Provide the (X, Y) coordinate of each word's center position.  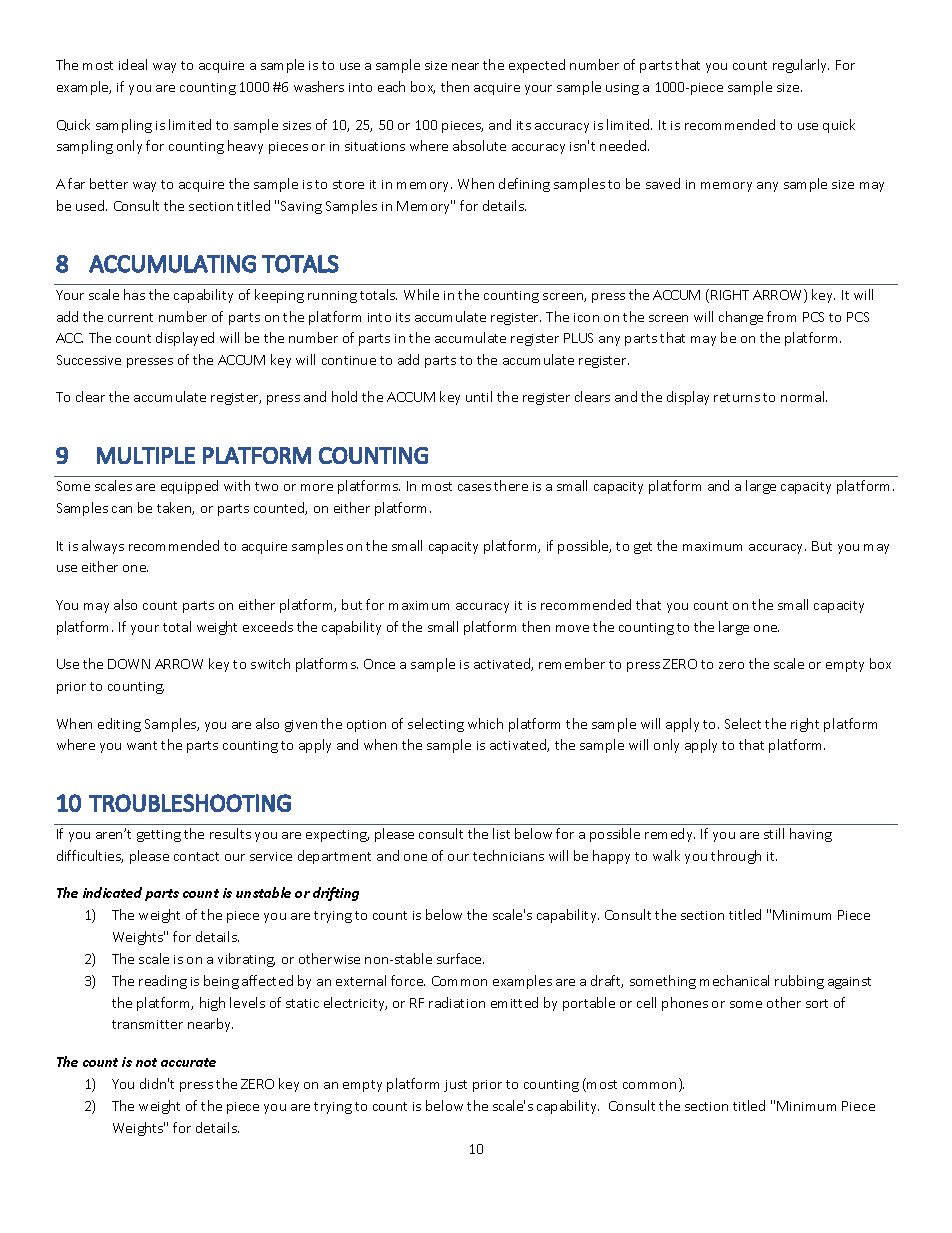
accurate (188, 1062)
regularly (801, 66)
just (455, 1086)
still (774, 833)
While (421, 294)
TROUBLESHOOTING (190, 803)
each (391, 86)
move (572, 628)
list (501, 833)
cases (474, 487)
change (741, 318)
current (130, 317)
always (103, 547)
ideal (133, 64)
